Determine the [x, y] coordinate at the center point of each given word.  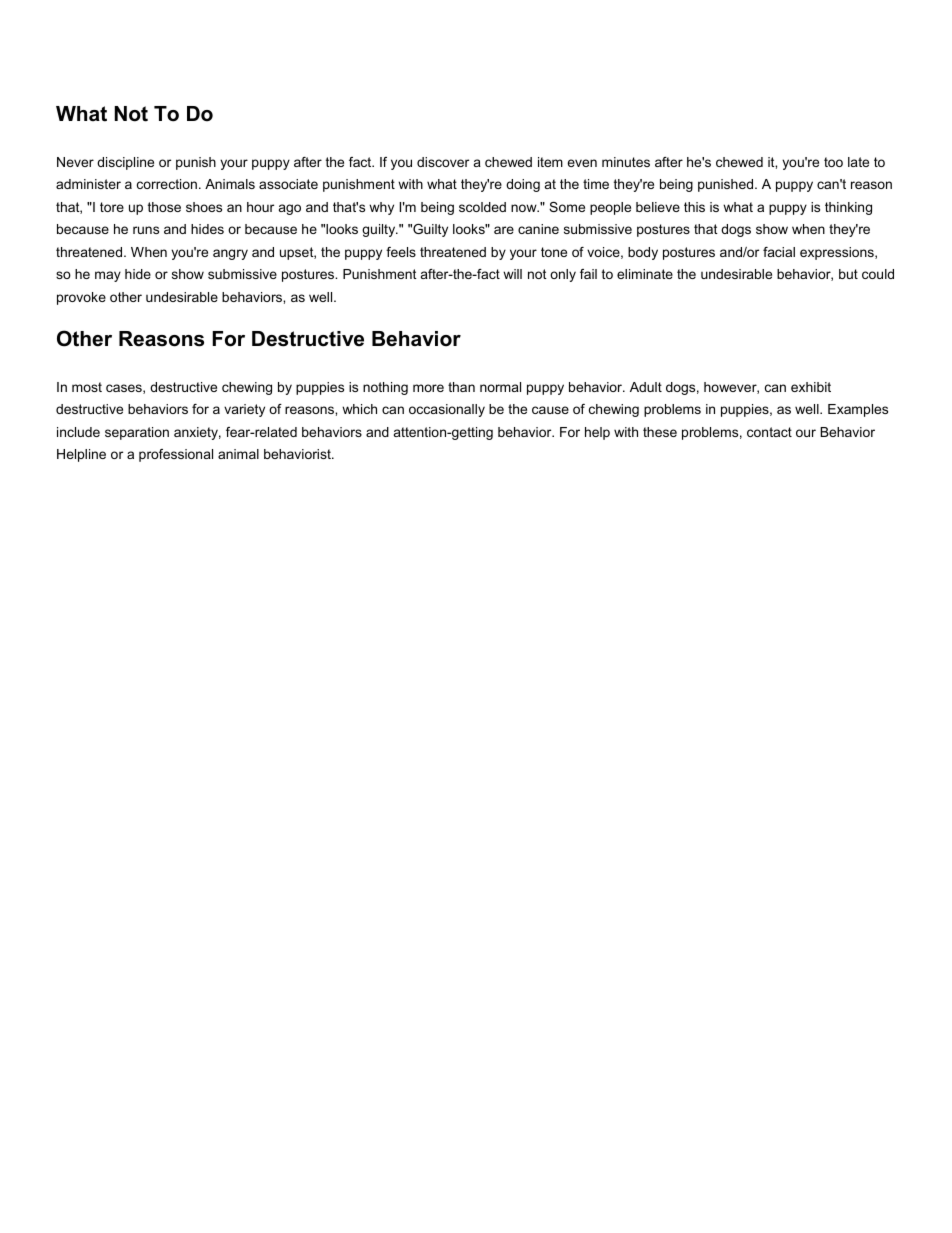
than [461, 387]
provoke [81, 298]
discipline [125, 163]
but [848, 274]
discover [443, 162]
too [833, 162]
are [504, 230]
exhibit [811, 387]
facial [779, 252]
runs [146, 230]
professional [176, 455]
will [512, 274]
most [87, 387]
